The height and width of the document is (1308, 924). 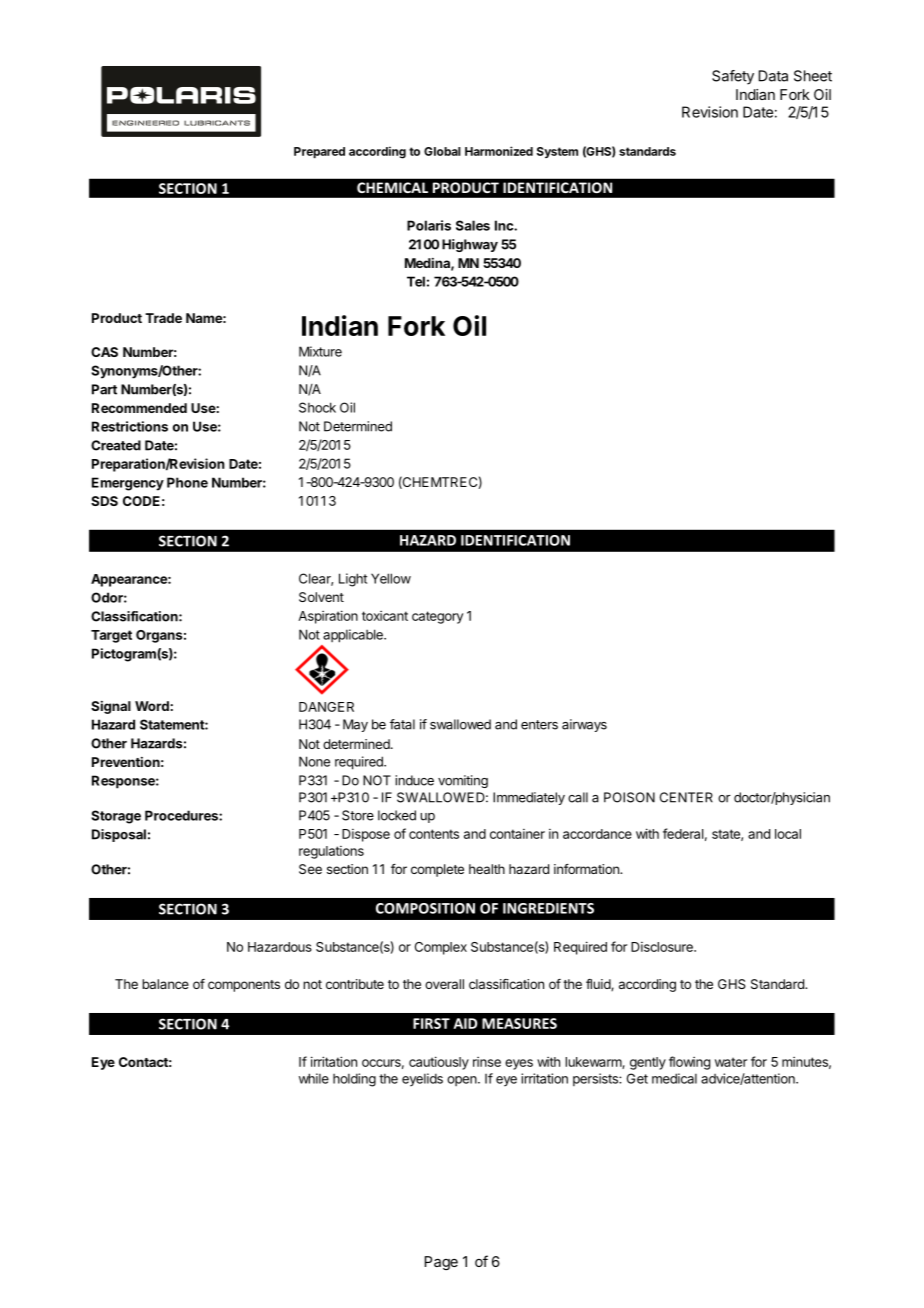 I want to click on Prepared, so click(x=319, y=152).
